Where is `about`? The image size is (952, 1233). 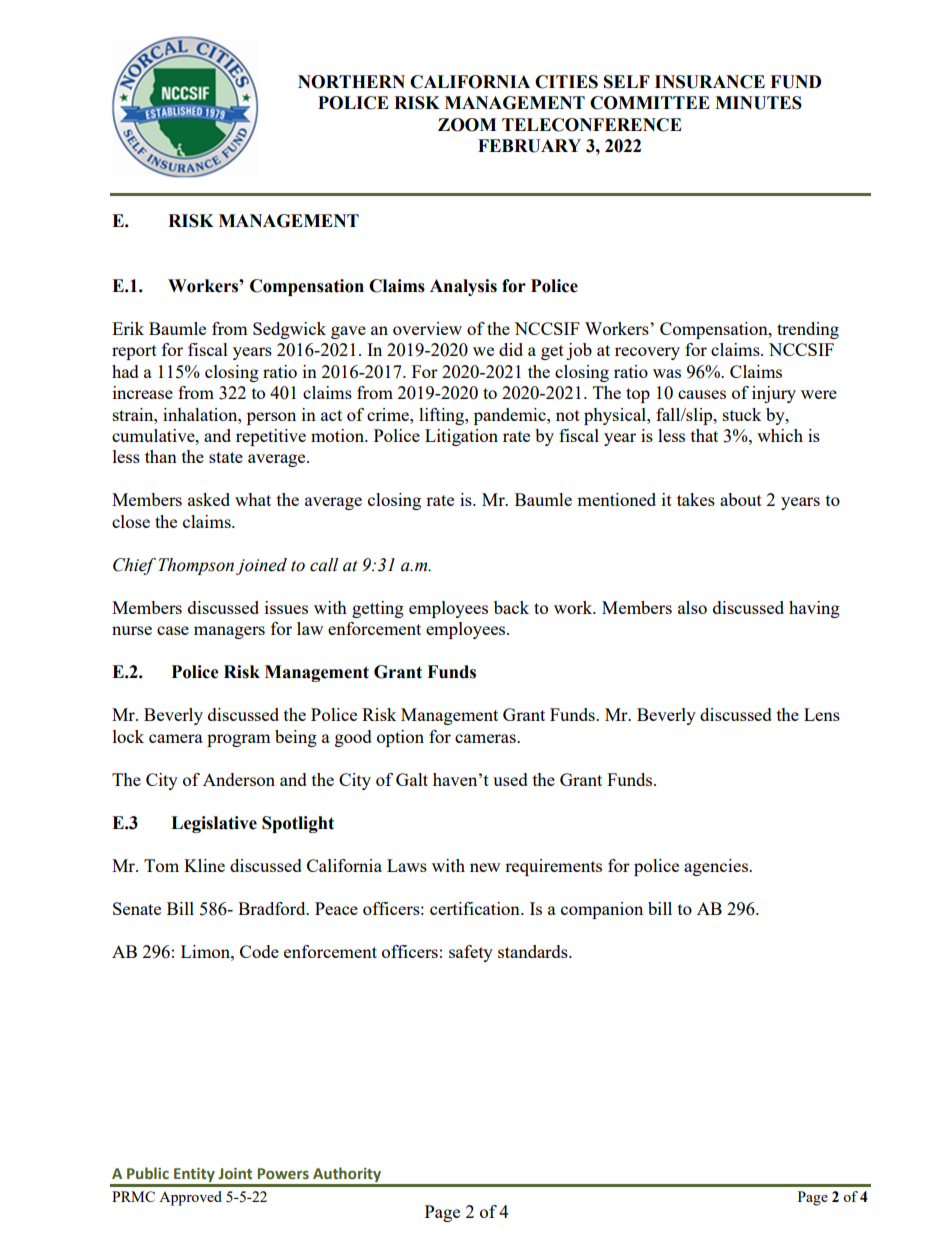
about is located at coordinates (741, 499).
